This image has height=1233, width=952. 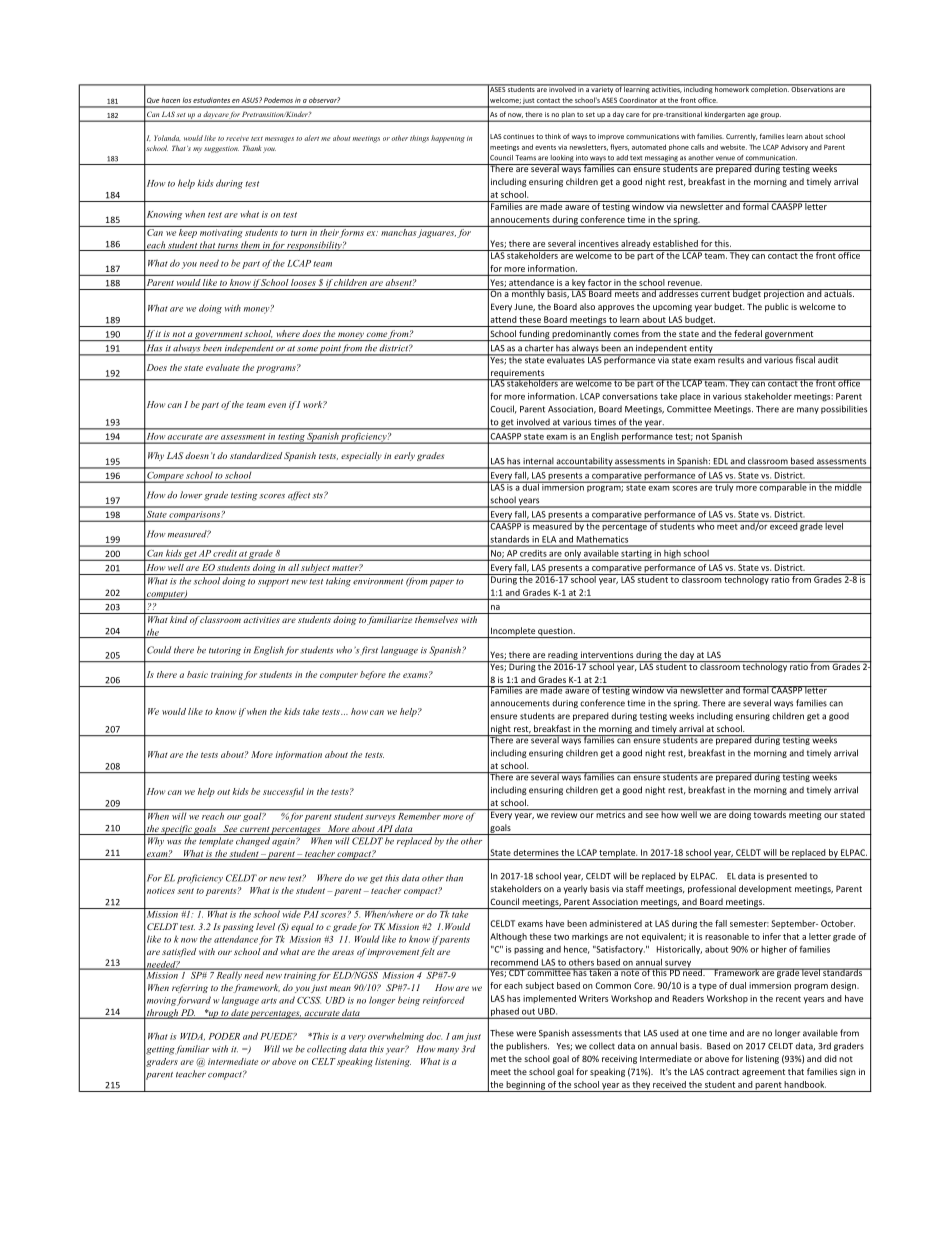 What do you see at coordinates (783, 486) in the image?
I see `comparable` at bounding box center [783, 486].
